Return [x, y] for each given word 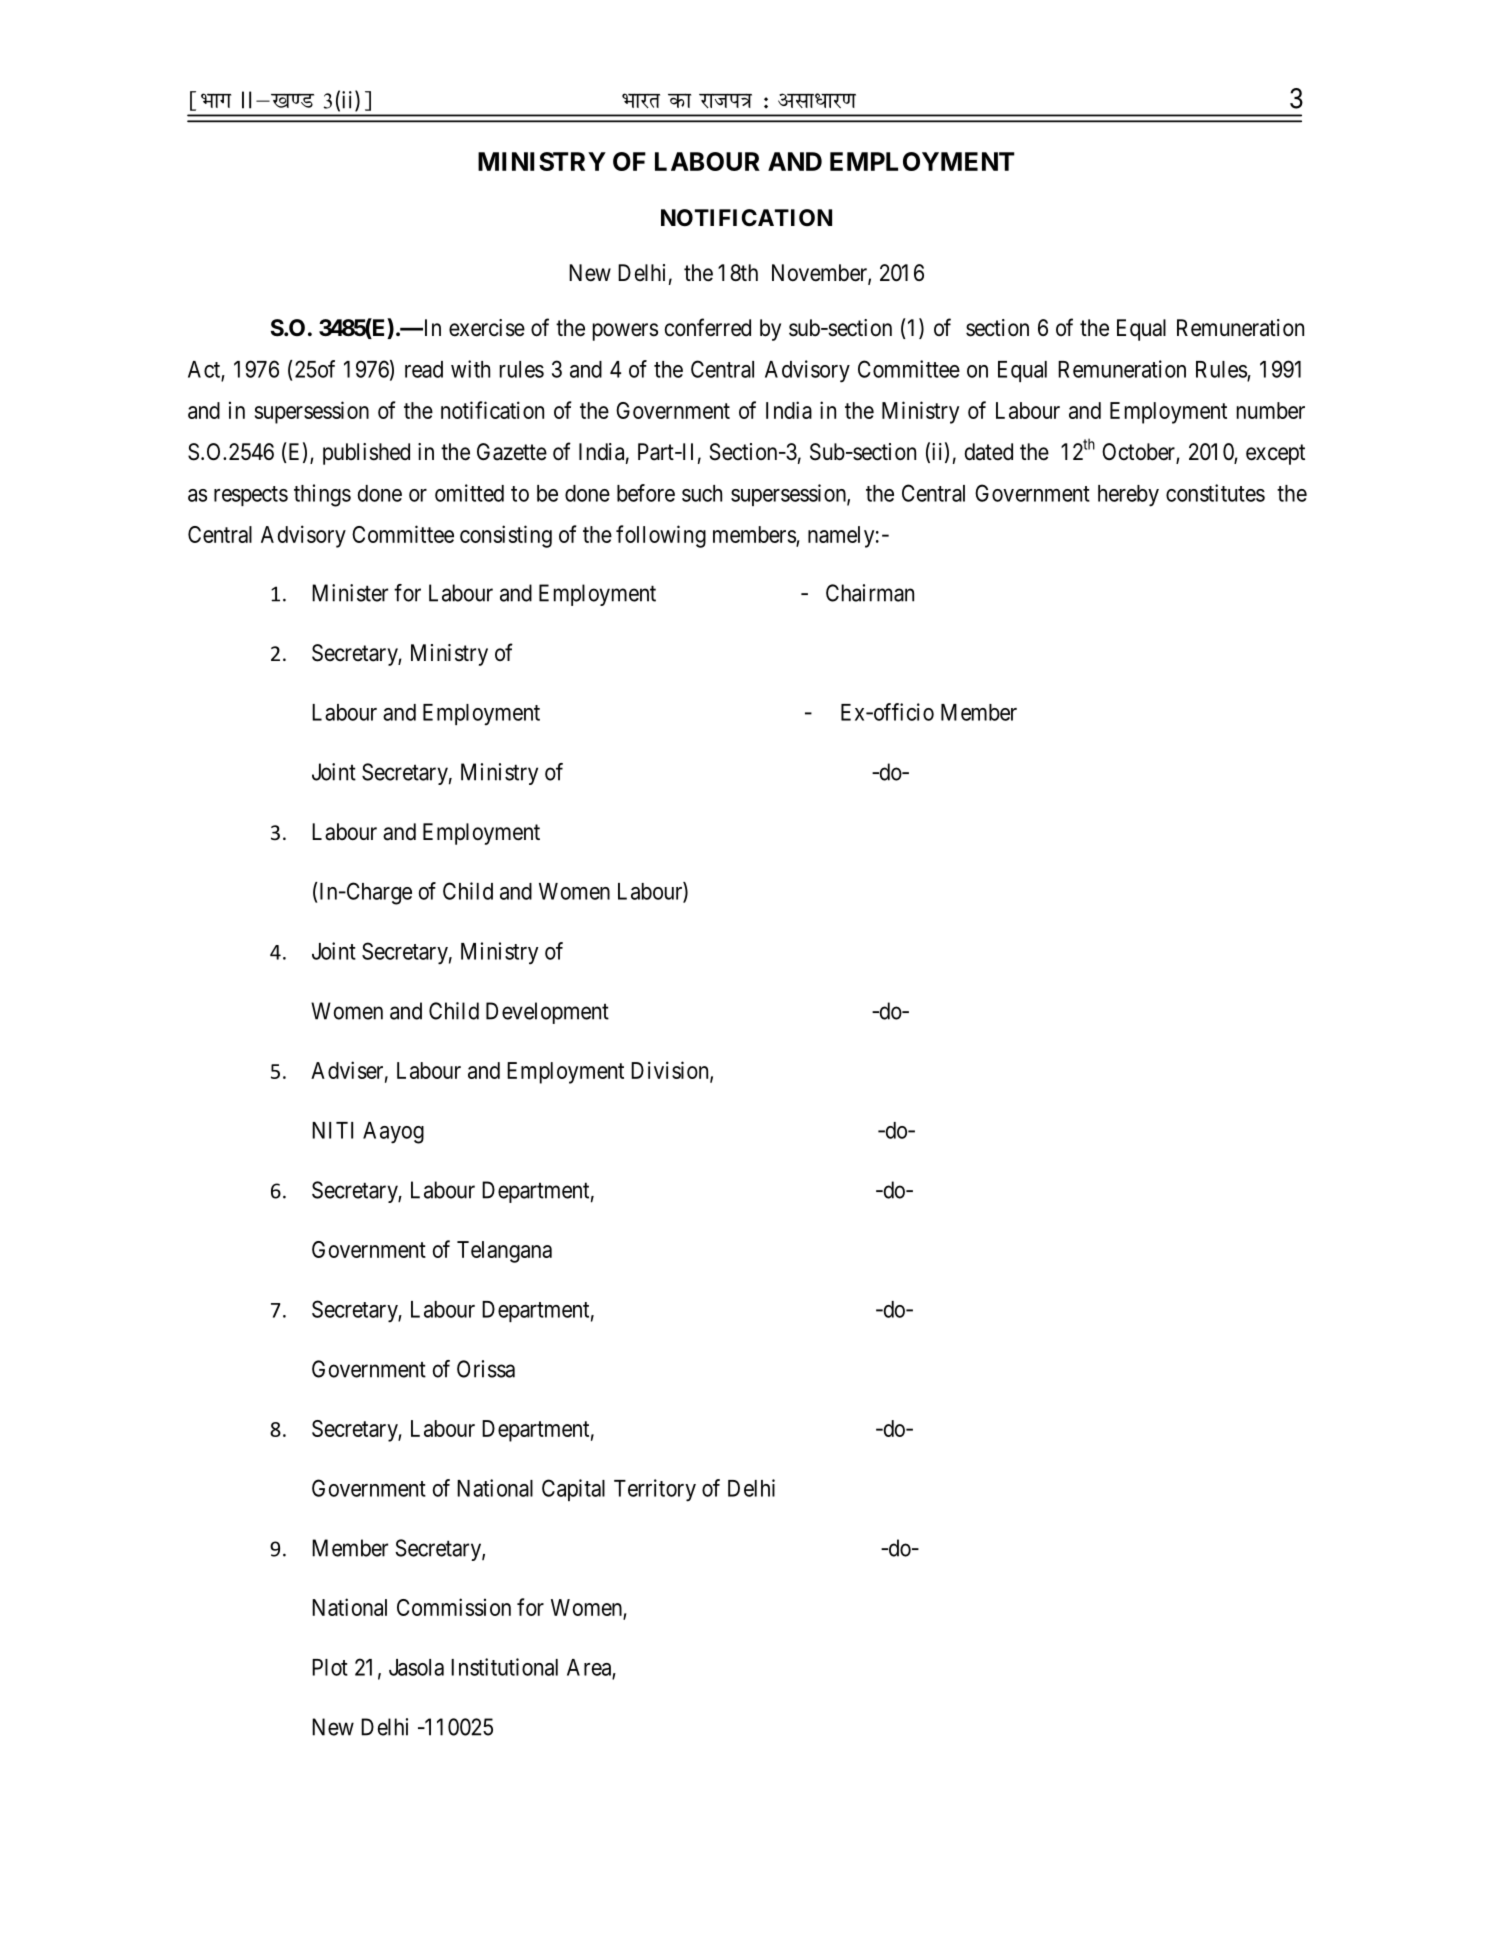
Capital [573, 1490]
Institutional [504, 1667]
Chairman [870, 593]
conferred [708, 327]
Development [547, 1013]
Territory [655, 1490]
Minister [350, 593]
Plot [330, 1667]
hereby [1128, 496]
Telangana [504, 1252]
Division [671, 1071]
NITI [332, 1130]
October [1139, 453]
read [424, 369]
